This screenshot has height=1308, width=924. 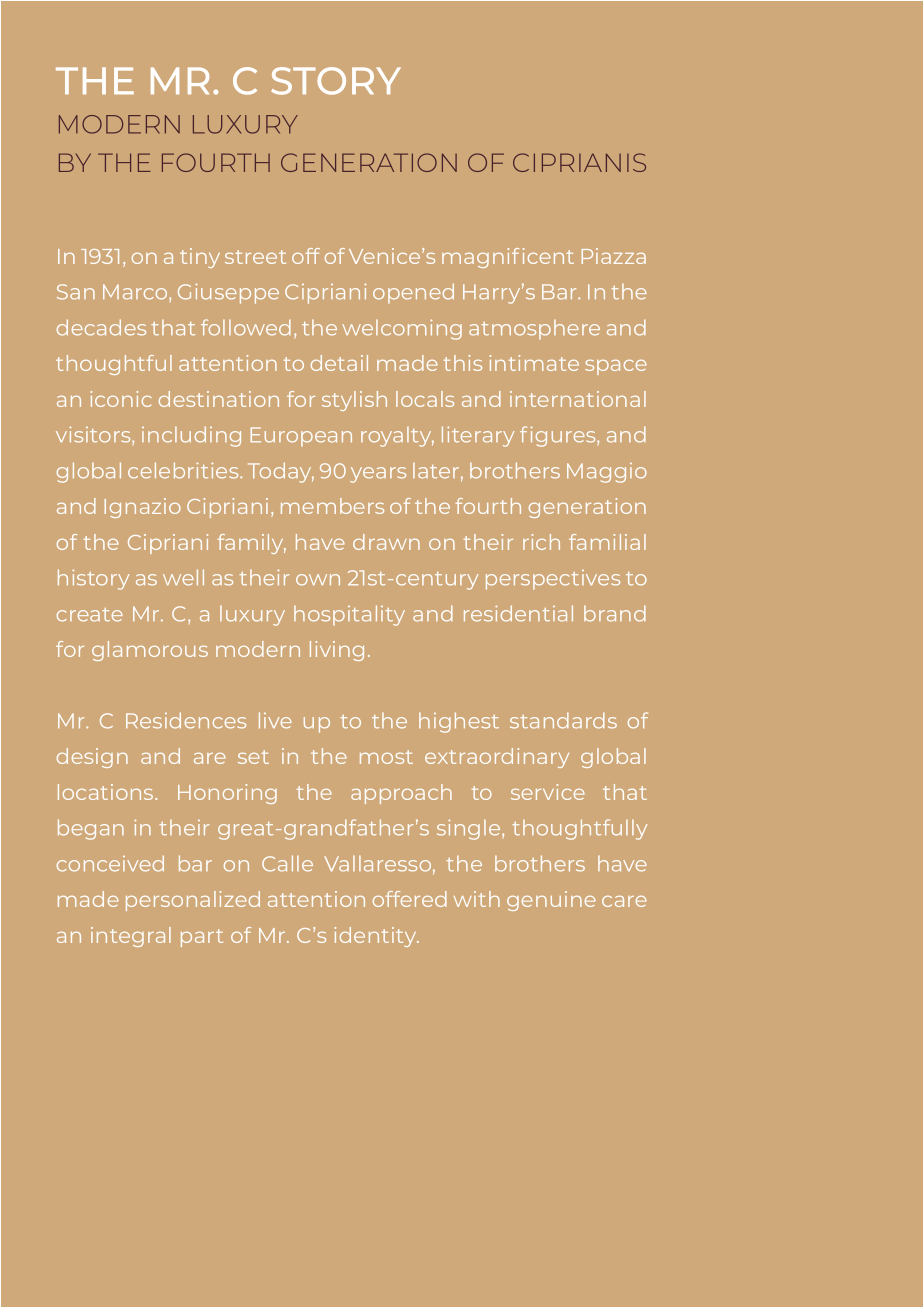 I want to click on hospitality, so click(x=349, y=615).
